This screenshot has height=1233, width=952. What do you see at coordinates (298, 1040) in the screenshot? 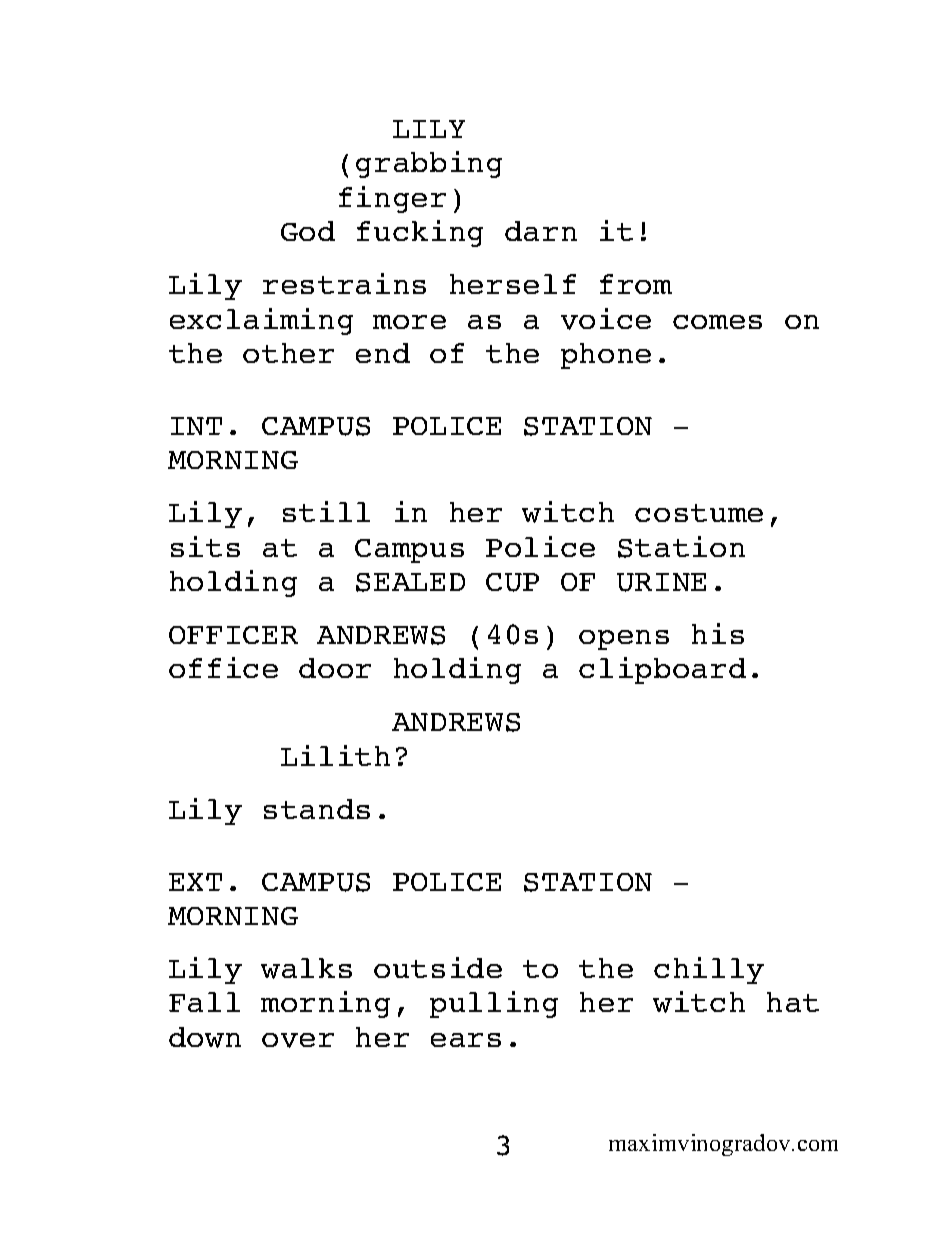
I see `over` at bounding box center [298, 1040].
